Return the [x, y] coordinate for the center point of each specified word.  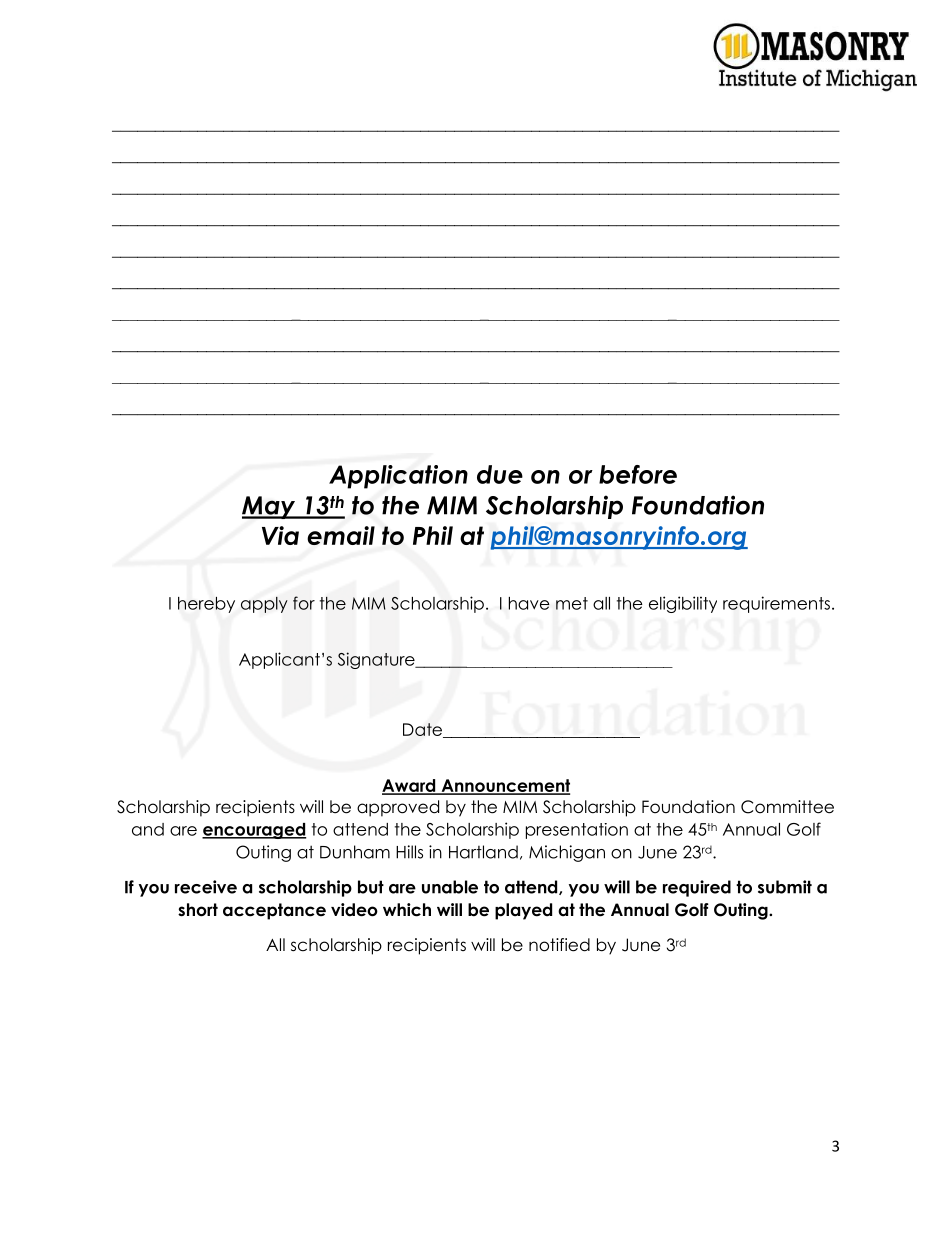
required [697, 888]
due [500, 474]
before [638, 474]
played [523, 911]
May [270, 507]
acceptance [274, 911]
